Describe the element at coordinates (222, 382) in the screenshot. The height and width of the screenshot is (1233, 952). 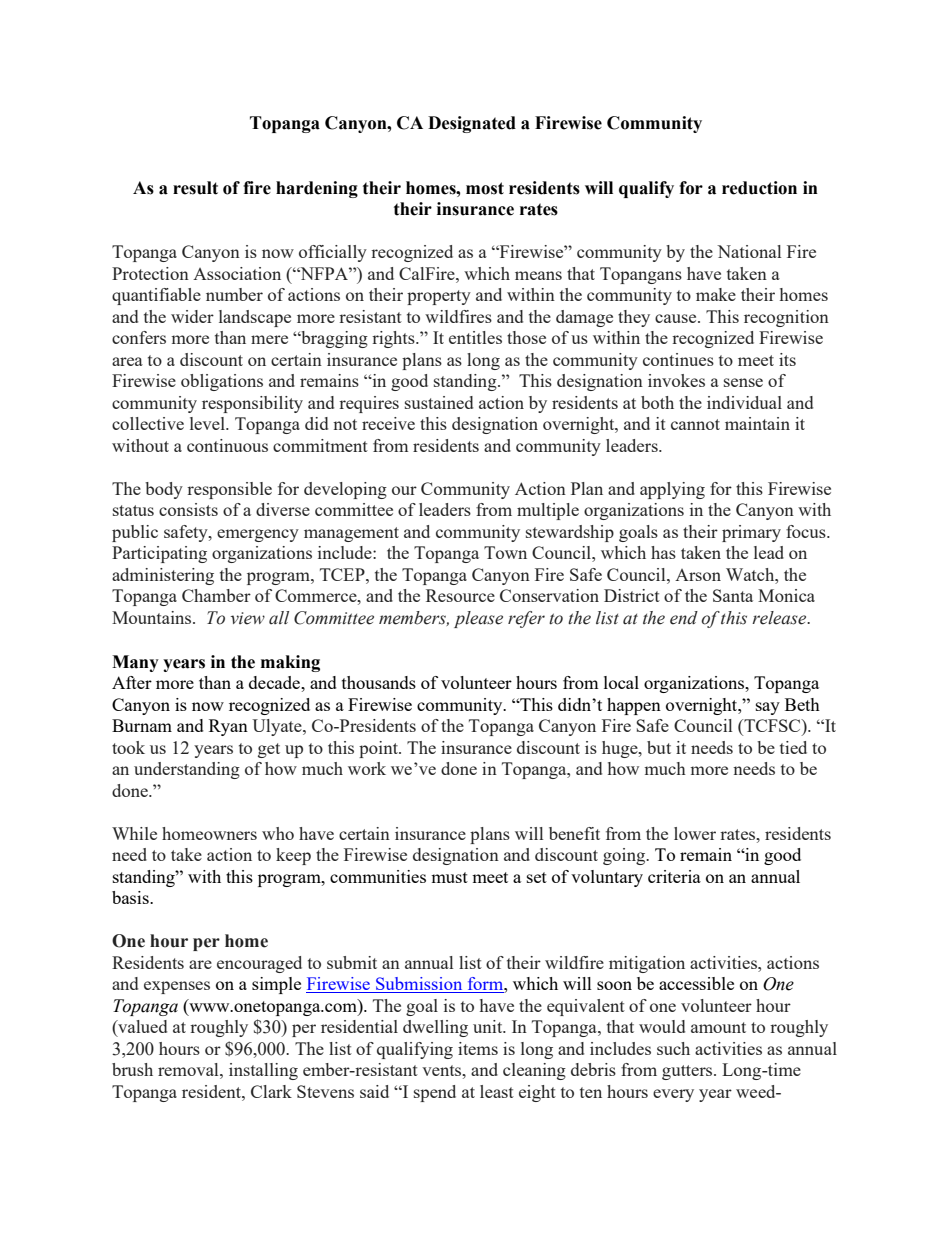
I see `obligations` at that location.
